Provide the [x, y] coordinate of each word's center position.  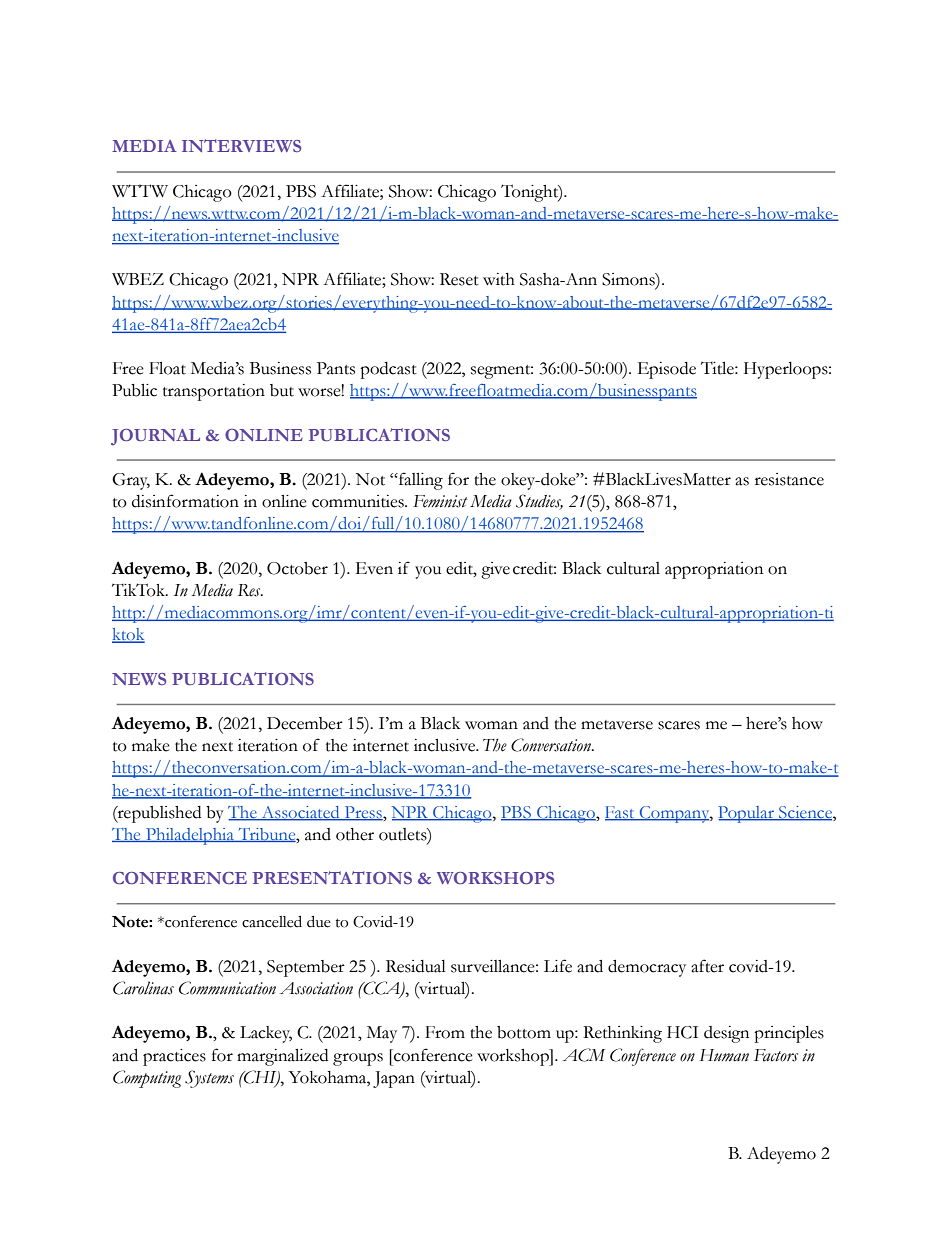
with [499, 279]
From [445, 1032]
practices [174, 1057]
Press [363, 813]
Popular [747, 814]
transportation [214, 392]
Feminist [440, 501]
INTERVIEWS [241, 145]
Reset [459, 279]
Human [724, 1055]
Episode [667, 370]
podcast [388, 370]
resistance [789, 479]
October [297, 568]
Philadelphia [190, 836]
